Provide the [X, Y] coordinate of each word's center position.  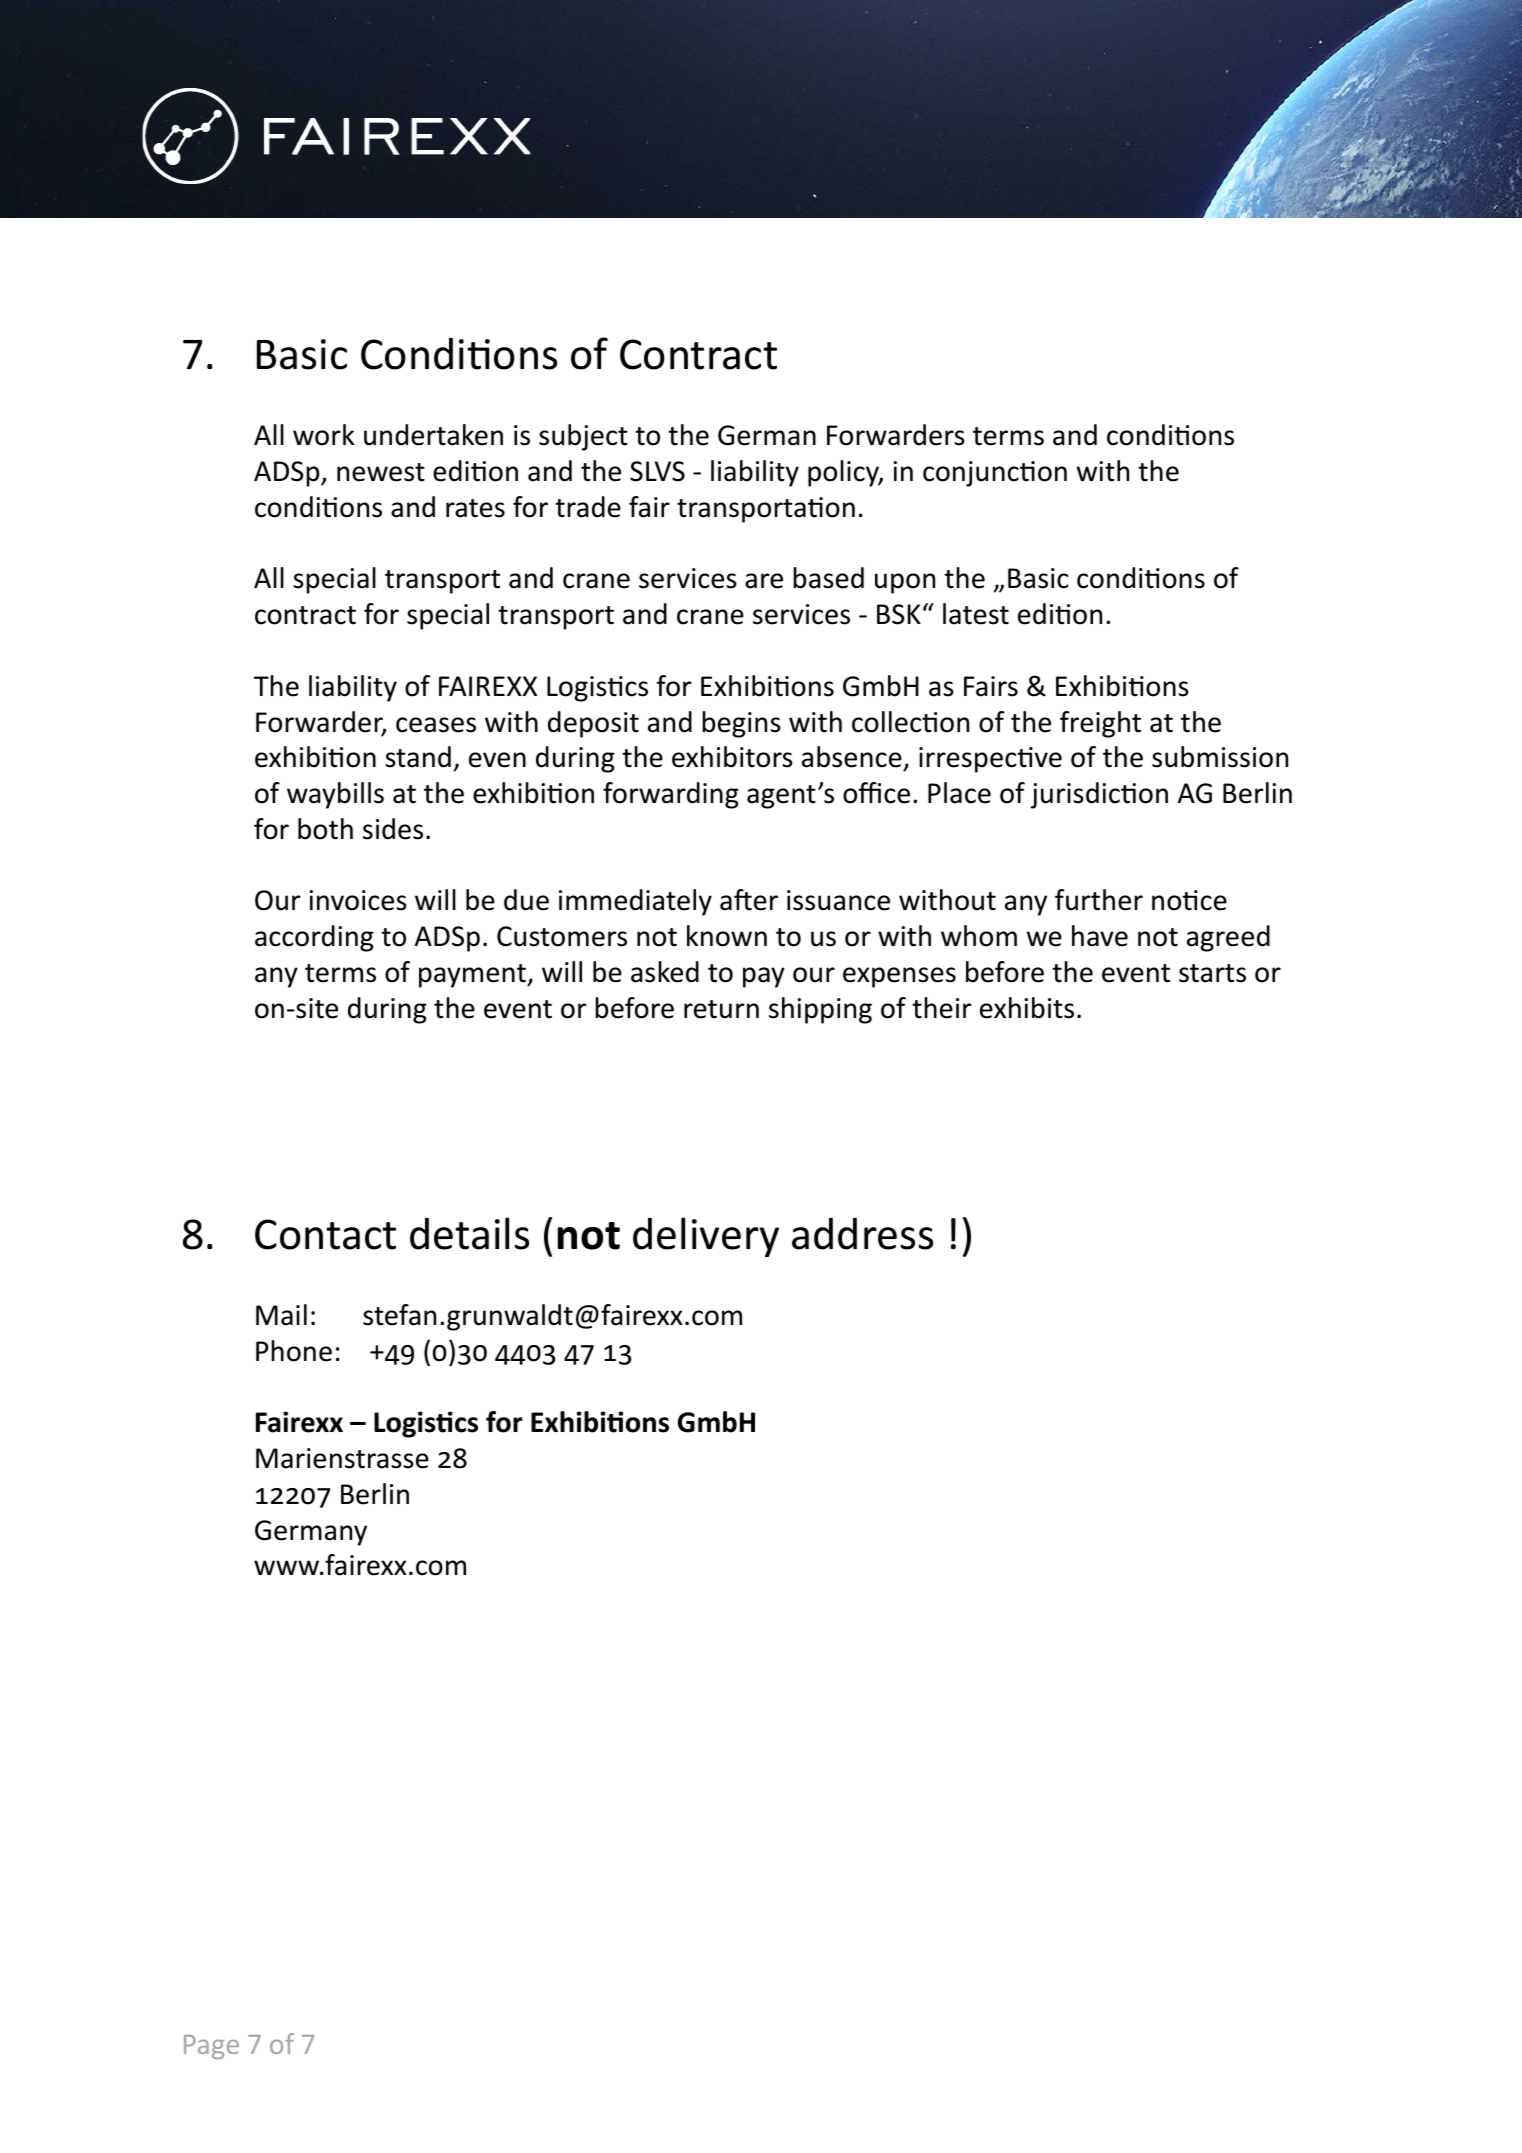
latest [976, 614]
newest [381, 472]
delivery [706, 1237]
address [862, 1234]
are [764, 581]
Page [211, 2047]
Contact [325, 1234]
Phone [294, 1351]
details [469, 1233]
